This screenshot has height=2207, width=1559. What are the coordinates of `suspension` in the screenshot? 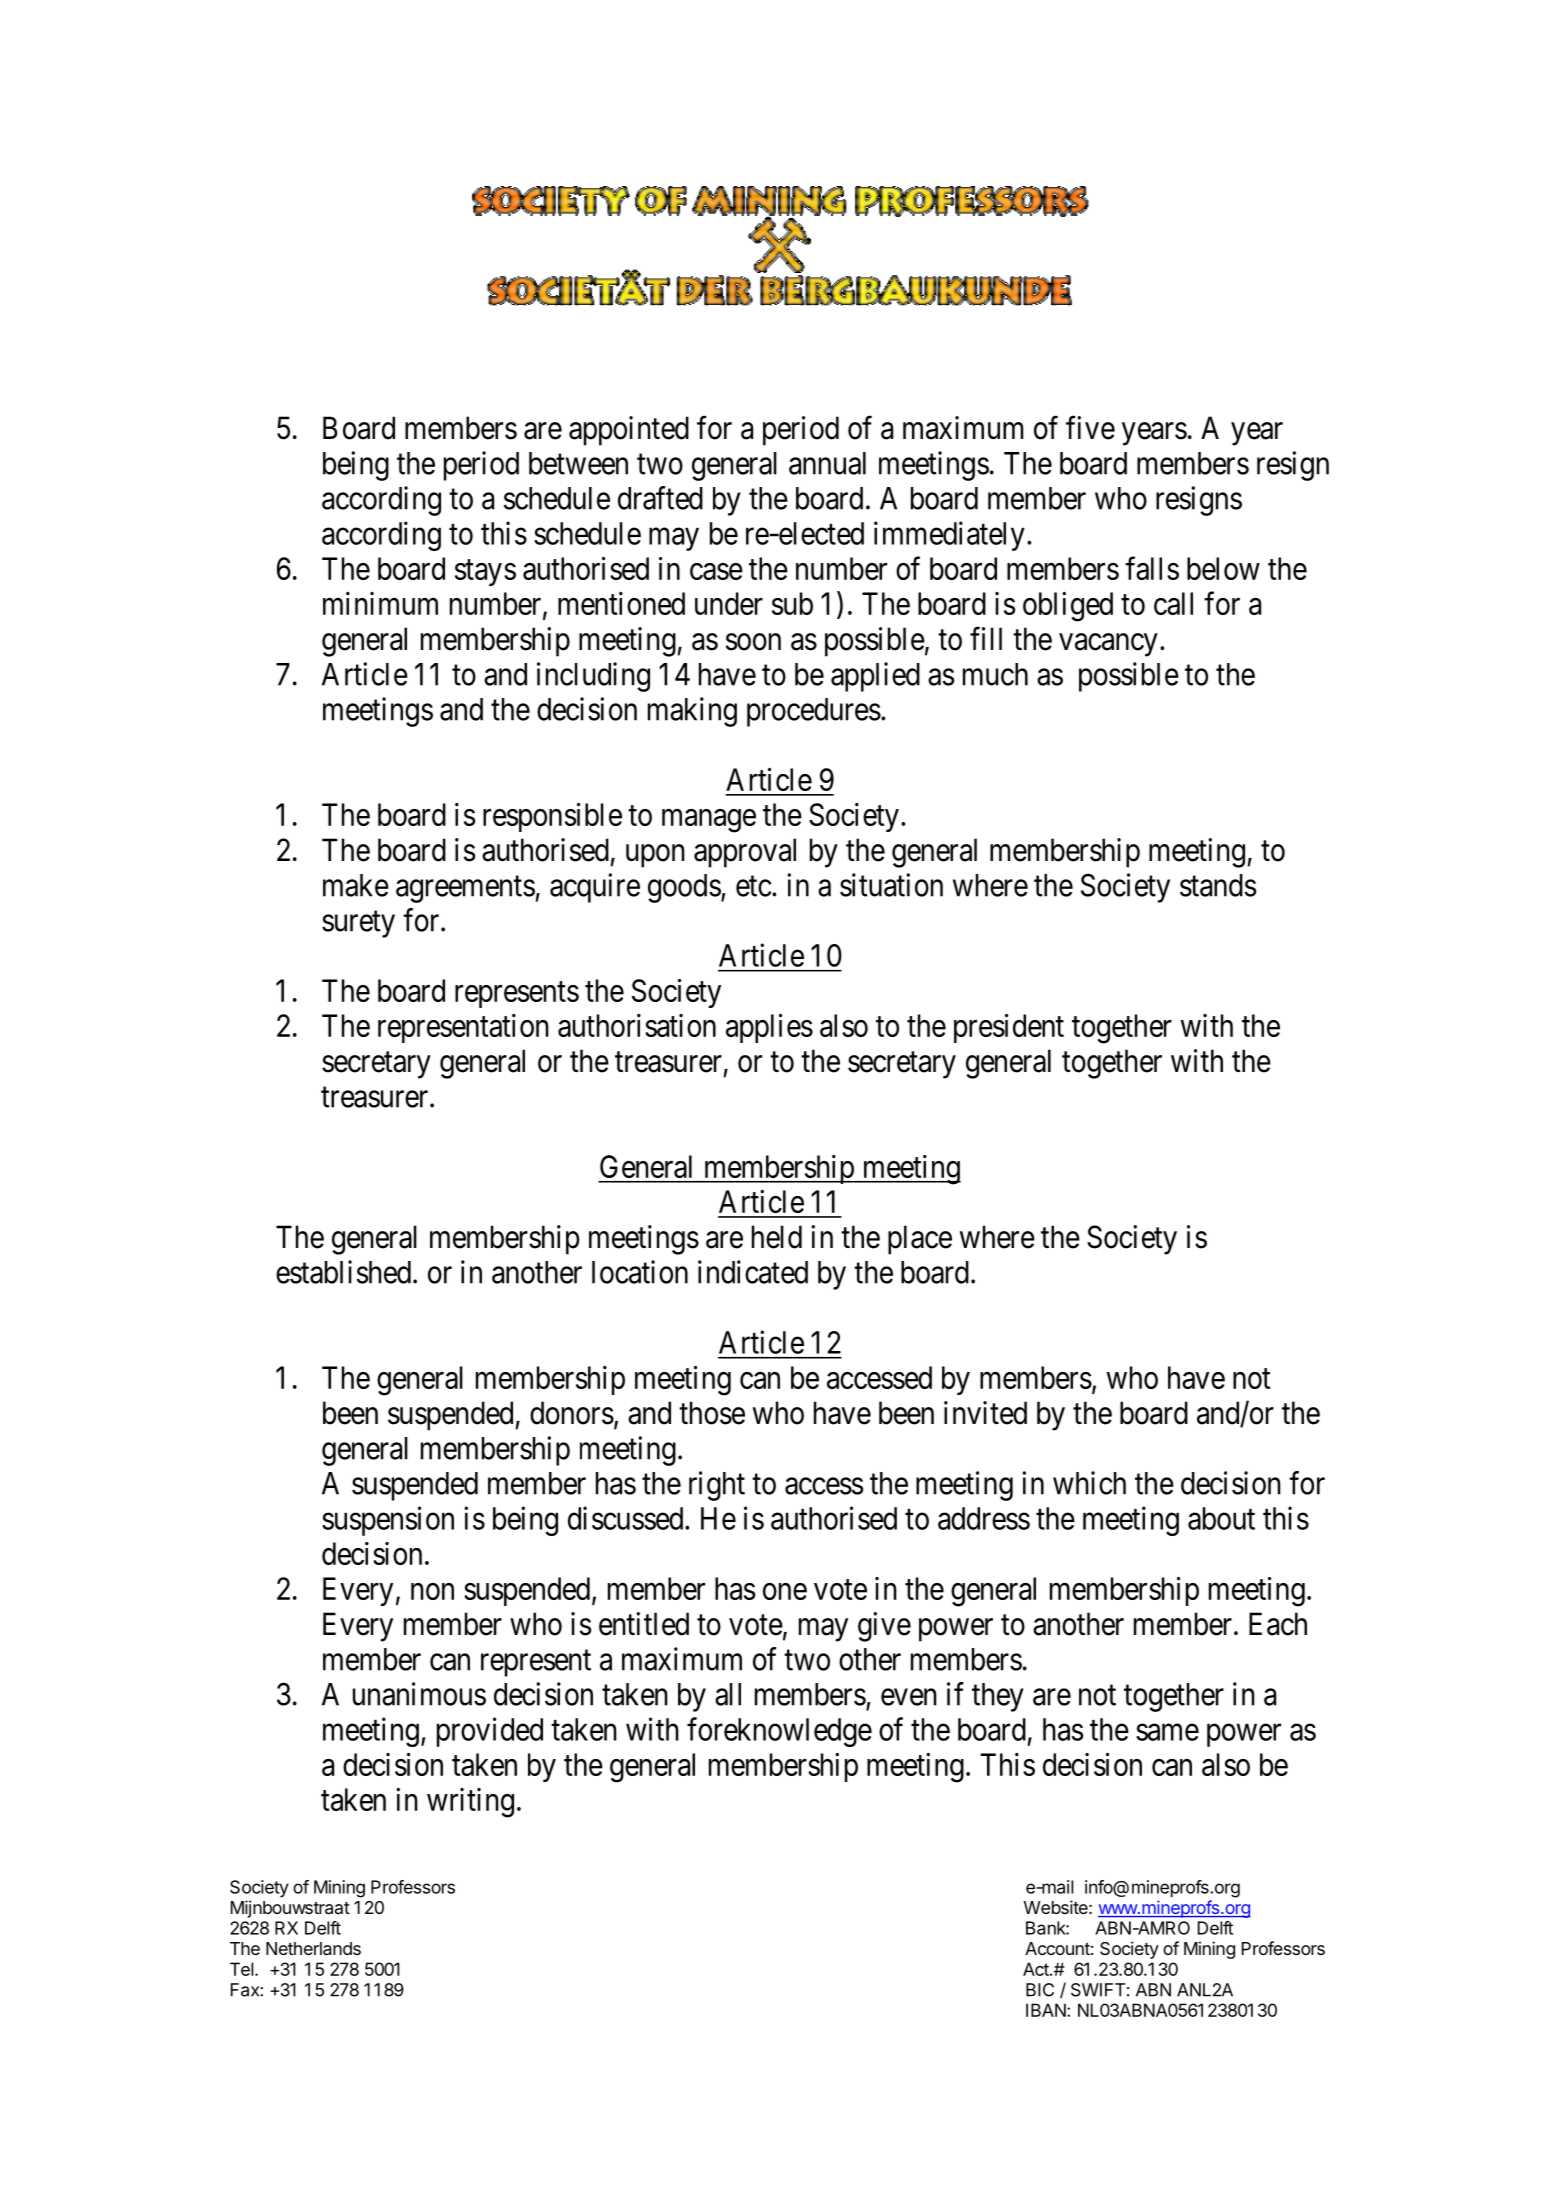 It's located at (388, 1521).
